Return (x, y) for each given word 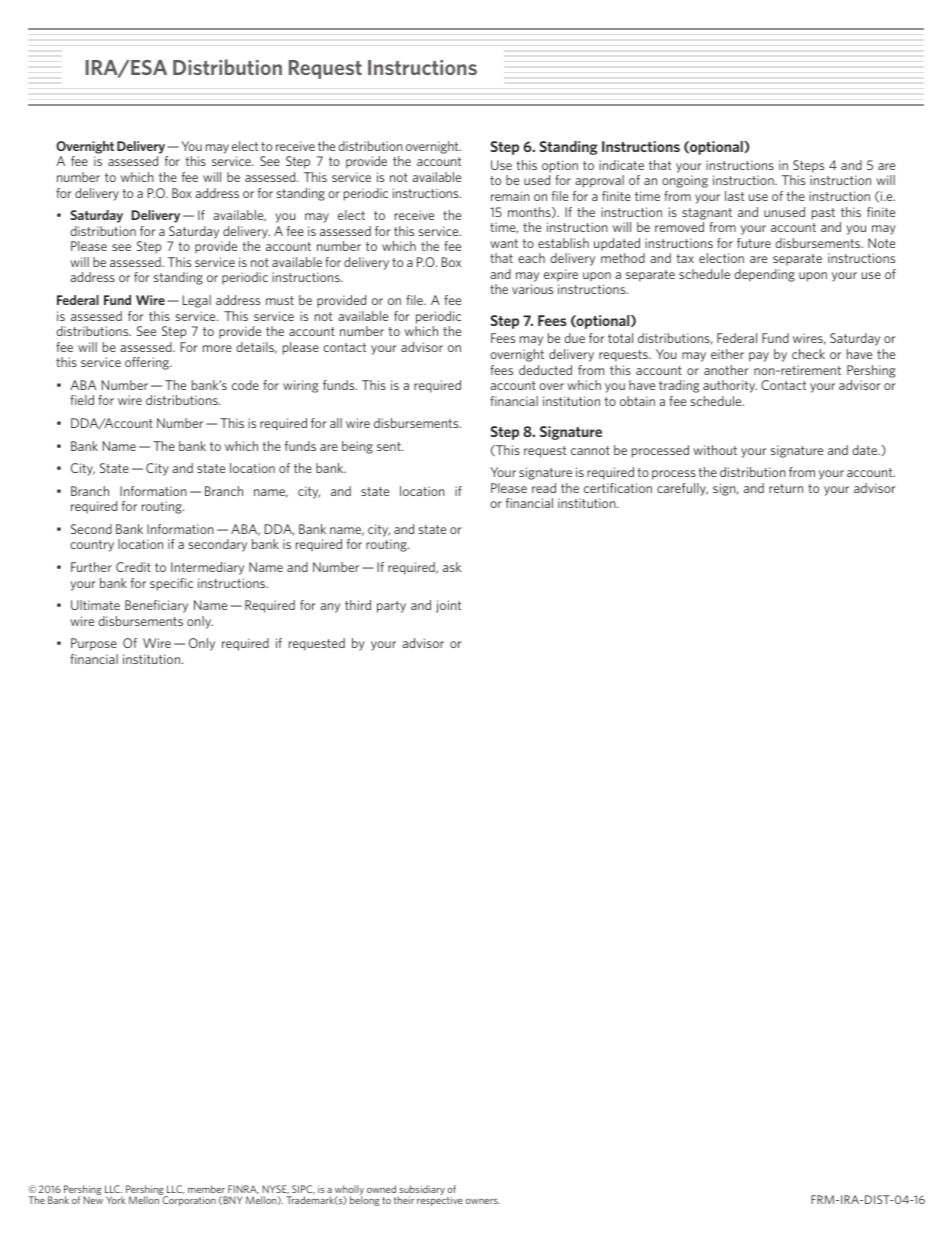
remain (510, 196)
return (786, 488)
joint (448, 606)
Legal (197, 301)
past (823, 214)
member (206, 1189)
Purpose (94, 644)
